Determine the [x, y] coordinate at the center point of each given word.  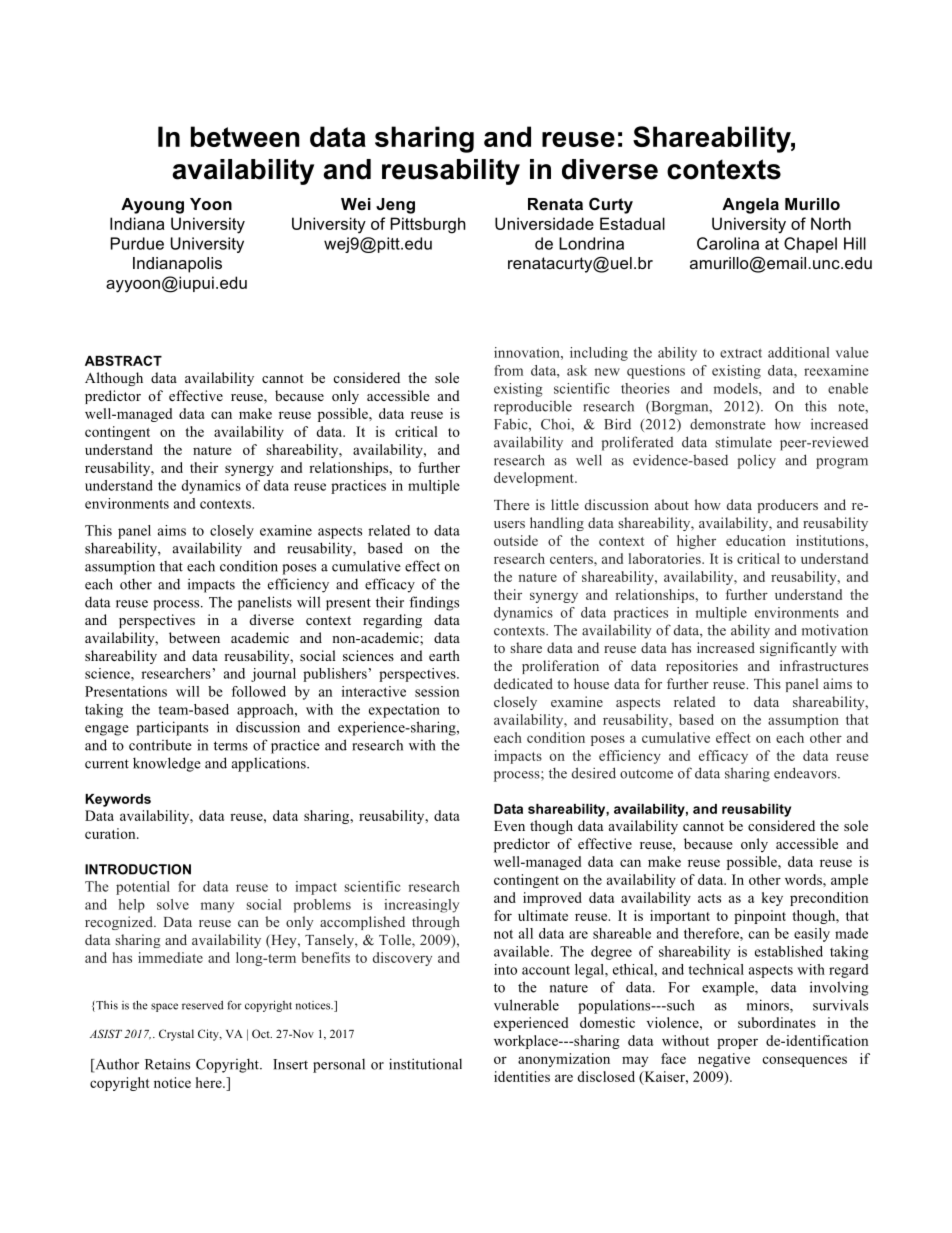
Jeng [395, 206]
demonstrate [728, 424]
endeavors [806, 773]
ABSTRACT [123, 360]
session [437, 691]
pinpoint [760, 917]
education [756, 540]
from [508, 370]
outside [516, 540]
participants [172, 728]
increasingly [421, 906]
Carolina [728, 243]
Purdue [137, 243]
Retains [167, 1064]
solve [173, 904]
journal [273, 675]
